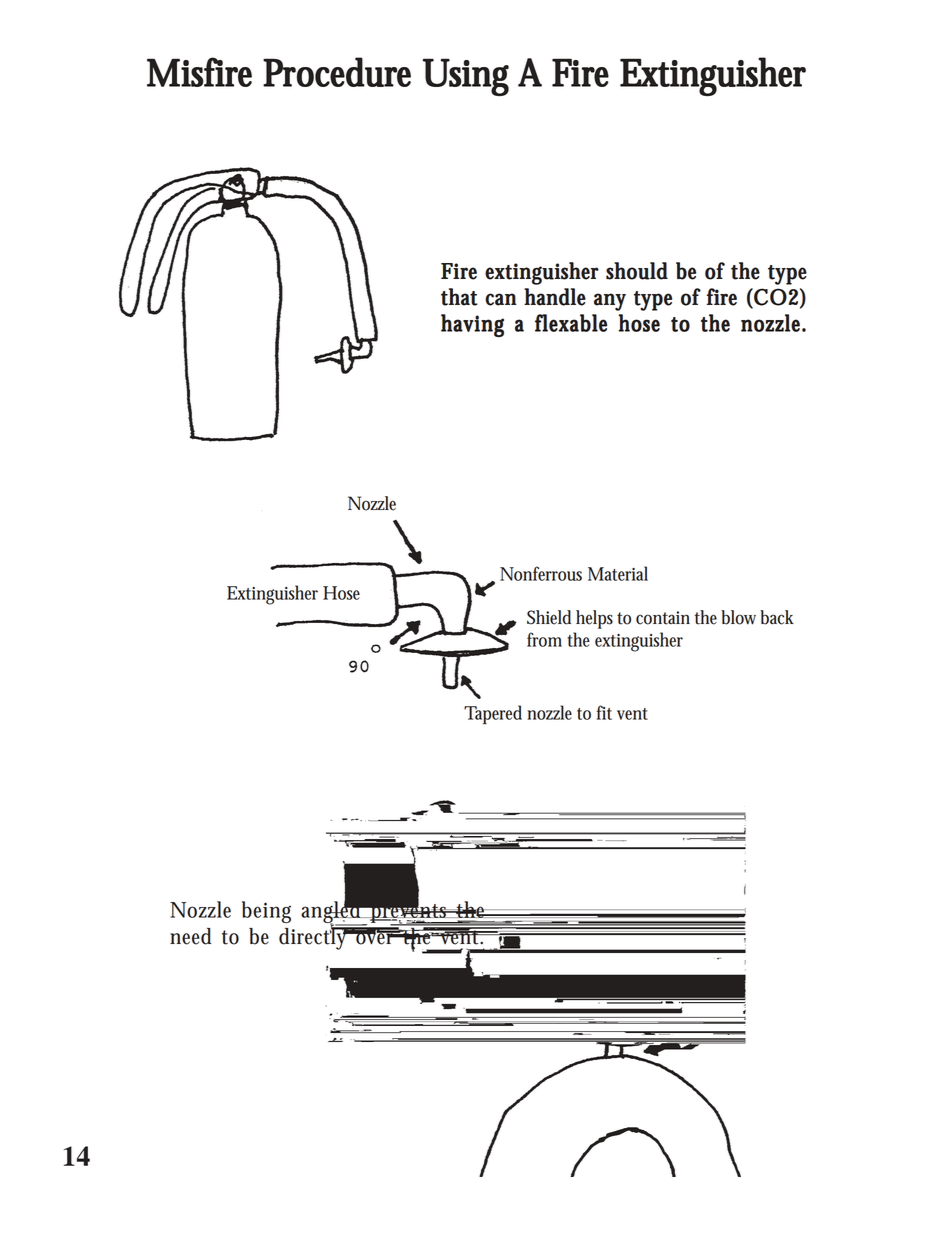 This document has width=952, height=1233. Describe the element at coordinates (618, 573) in the document. I see `Material` at that location.
